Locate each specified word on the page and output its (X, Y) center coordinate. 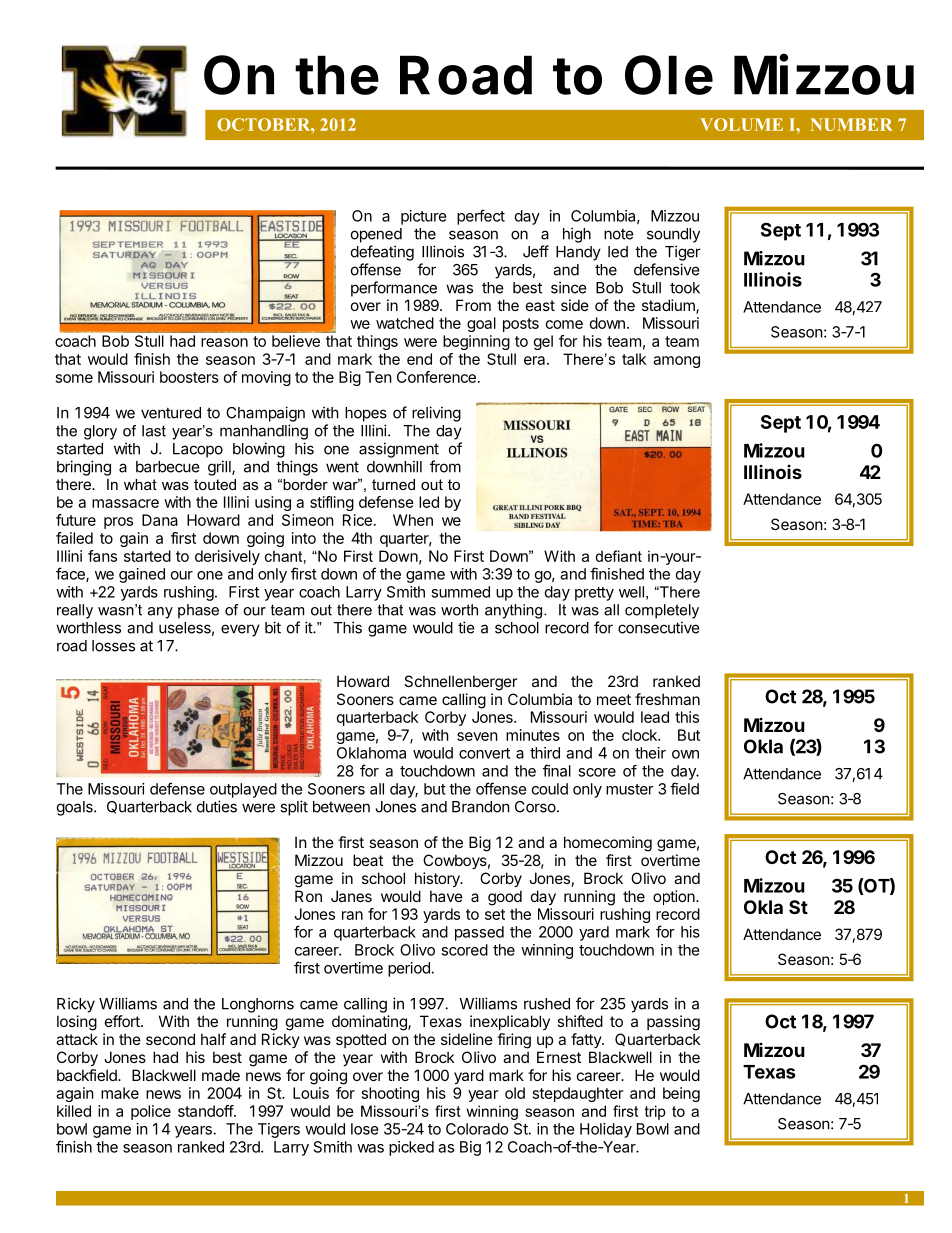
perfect (481, 217)
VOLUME (741, 124)
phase (198, 611)
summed (460, 592)
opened (376, 235)
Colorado (477, 1129)
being (681, 1094)
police (151, 1112)
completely (662, 611)
